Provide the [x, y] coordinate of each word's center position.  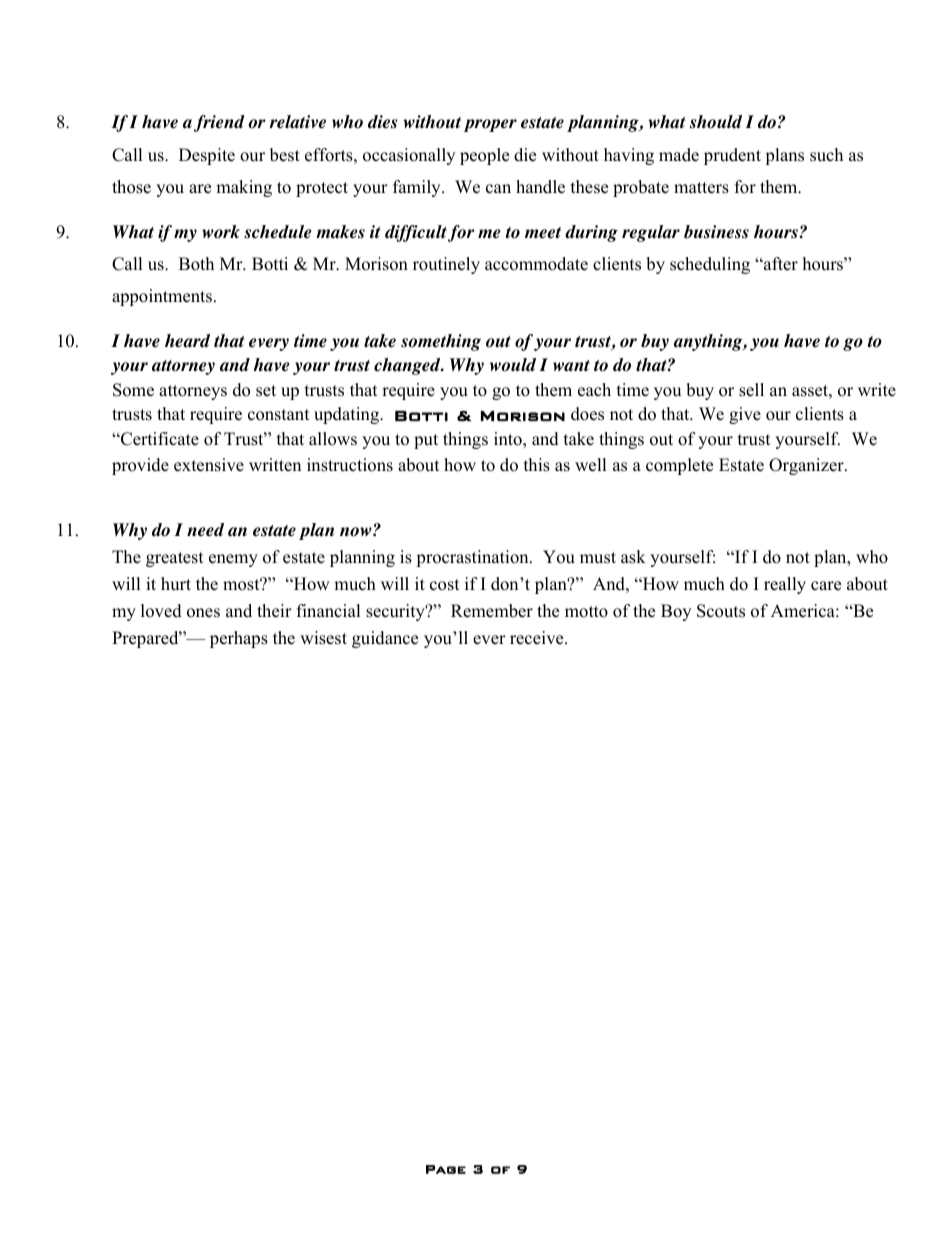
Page [446, 1169]
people [484, 156]
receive [538, 638]
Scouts [721, 611]
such [826, 155]
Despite [207, 156]
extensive [209, 465]
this [537, 465]
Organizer [807, 466]
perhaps [239, 639]
